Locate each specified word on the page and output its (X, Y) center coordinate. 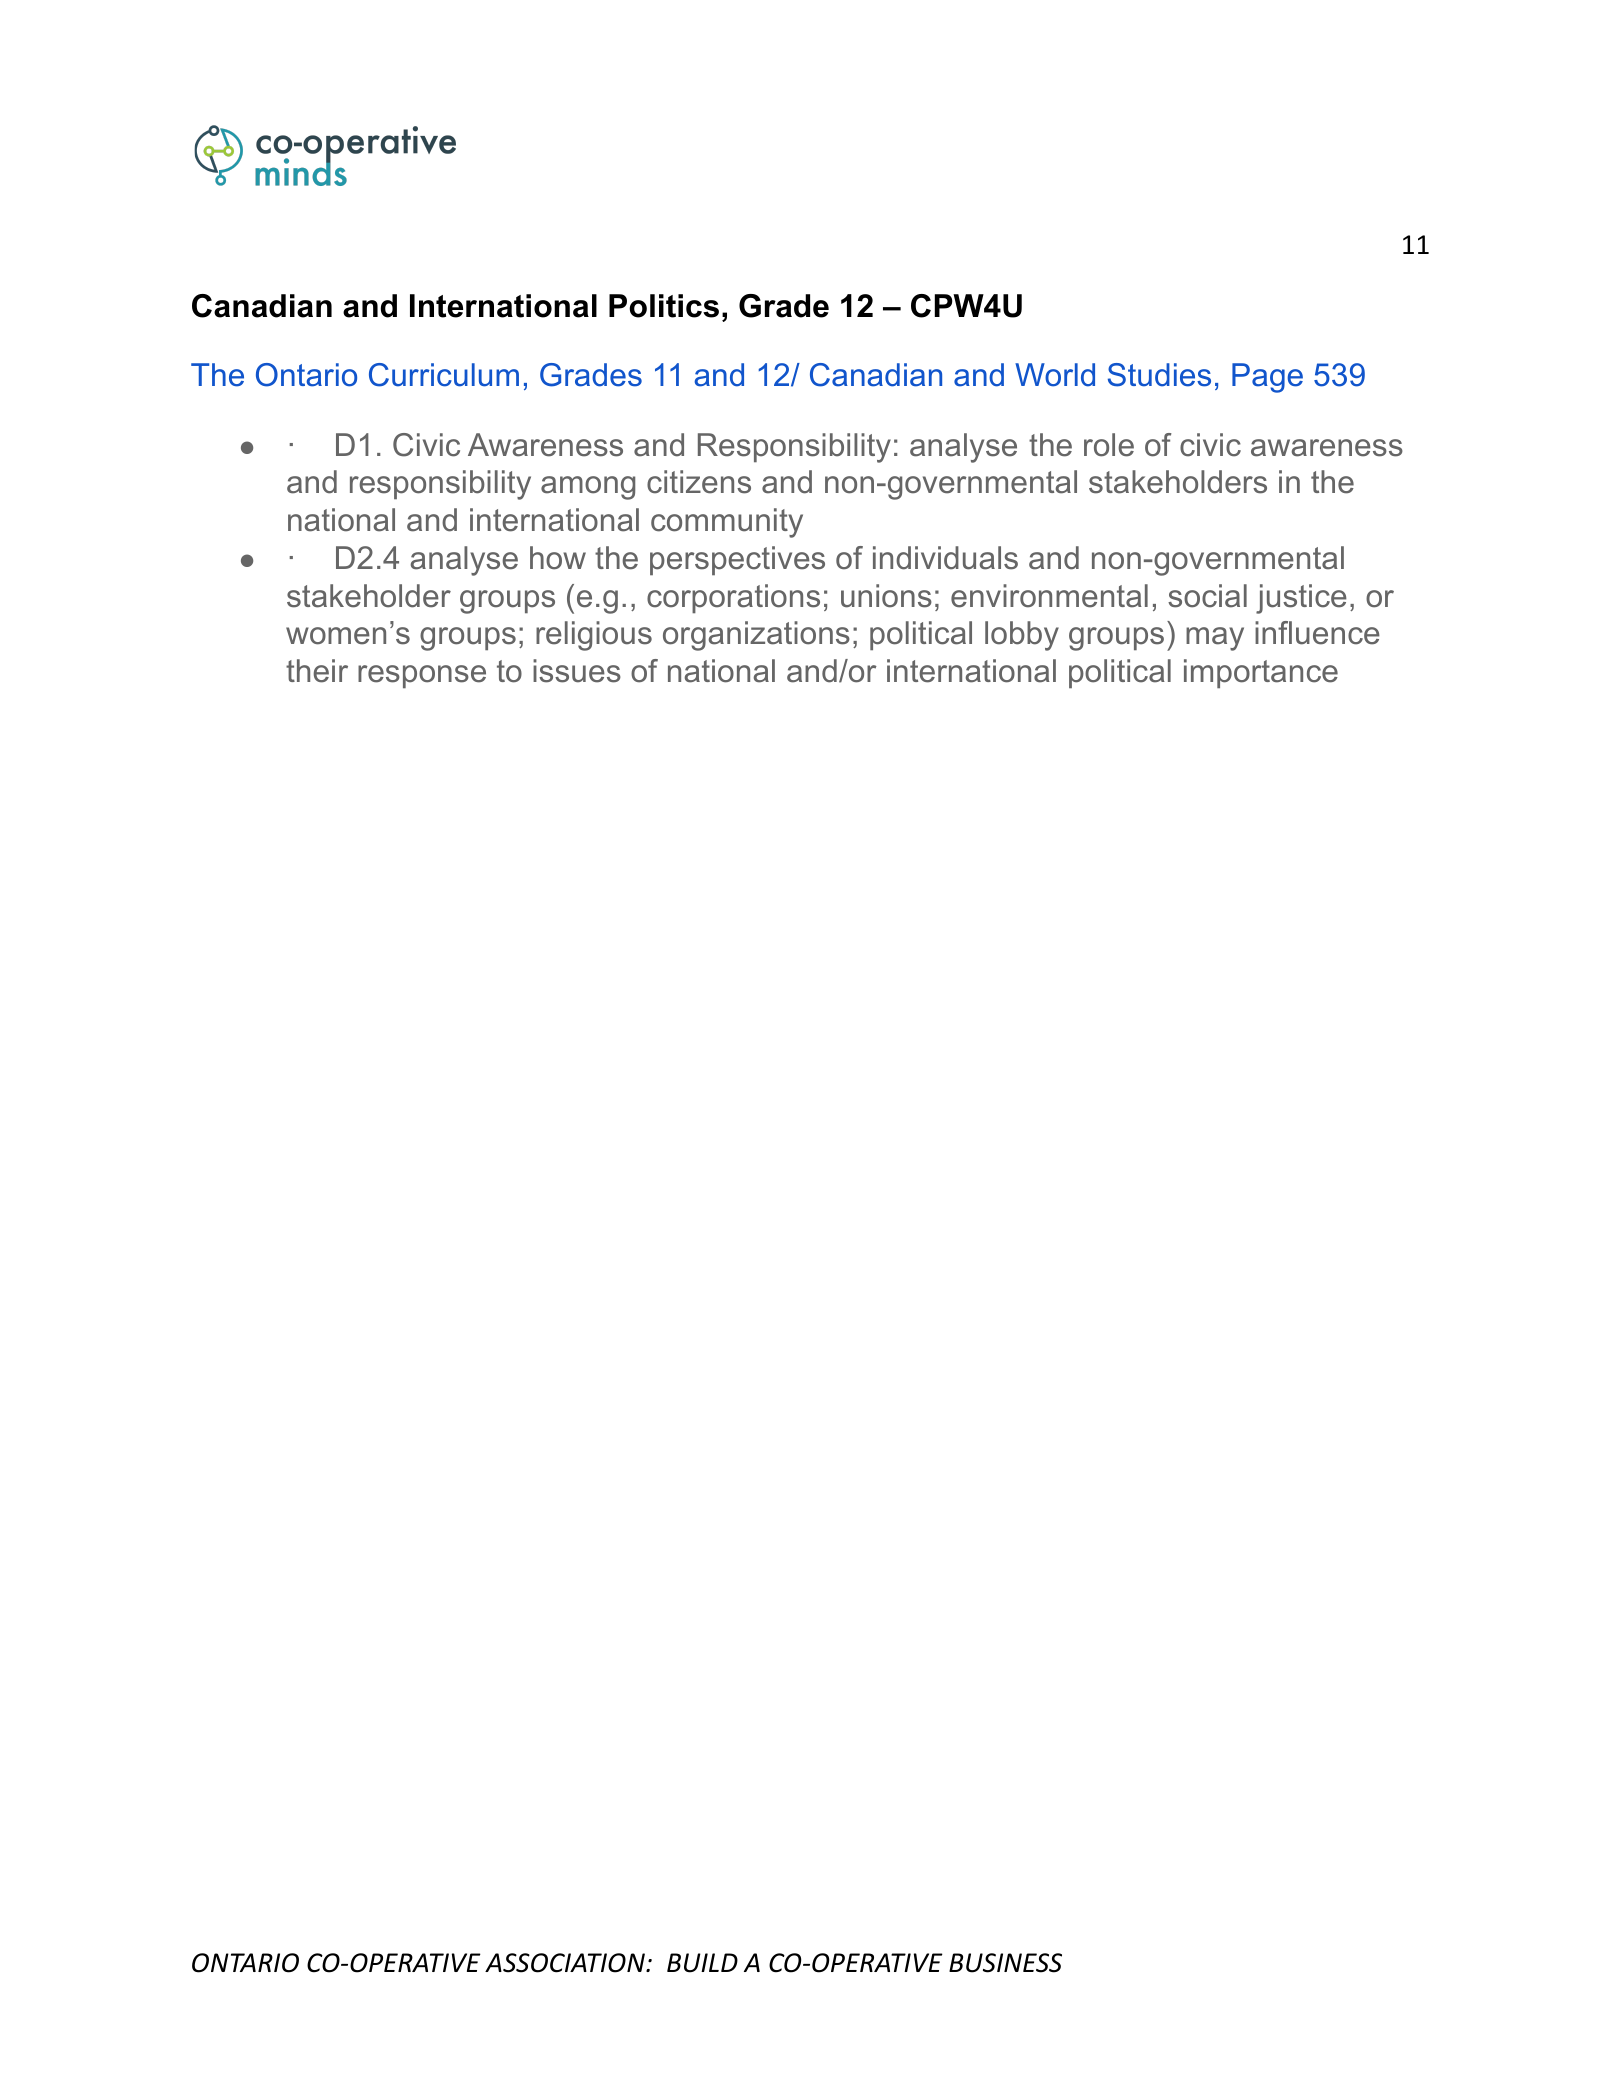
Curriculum (444, 375)
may (1215, 639)
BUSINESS (1005, 1963)
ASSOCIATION (566, 1963)
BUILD (702, 1963)
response (422, 676)
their (317, 671)
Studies (1159, 375)
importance (1261, 673)
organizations (756, 636)
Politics (664, 306)
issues (577, 671)
